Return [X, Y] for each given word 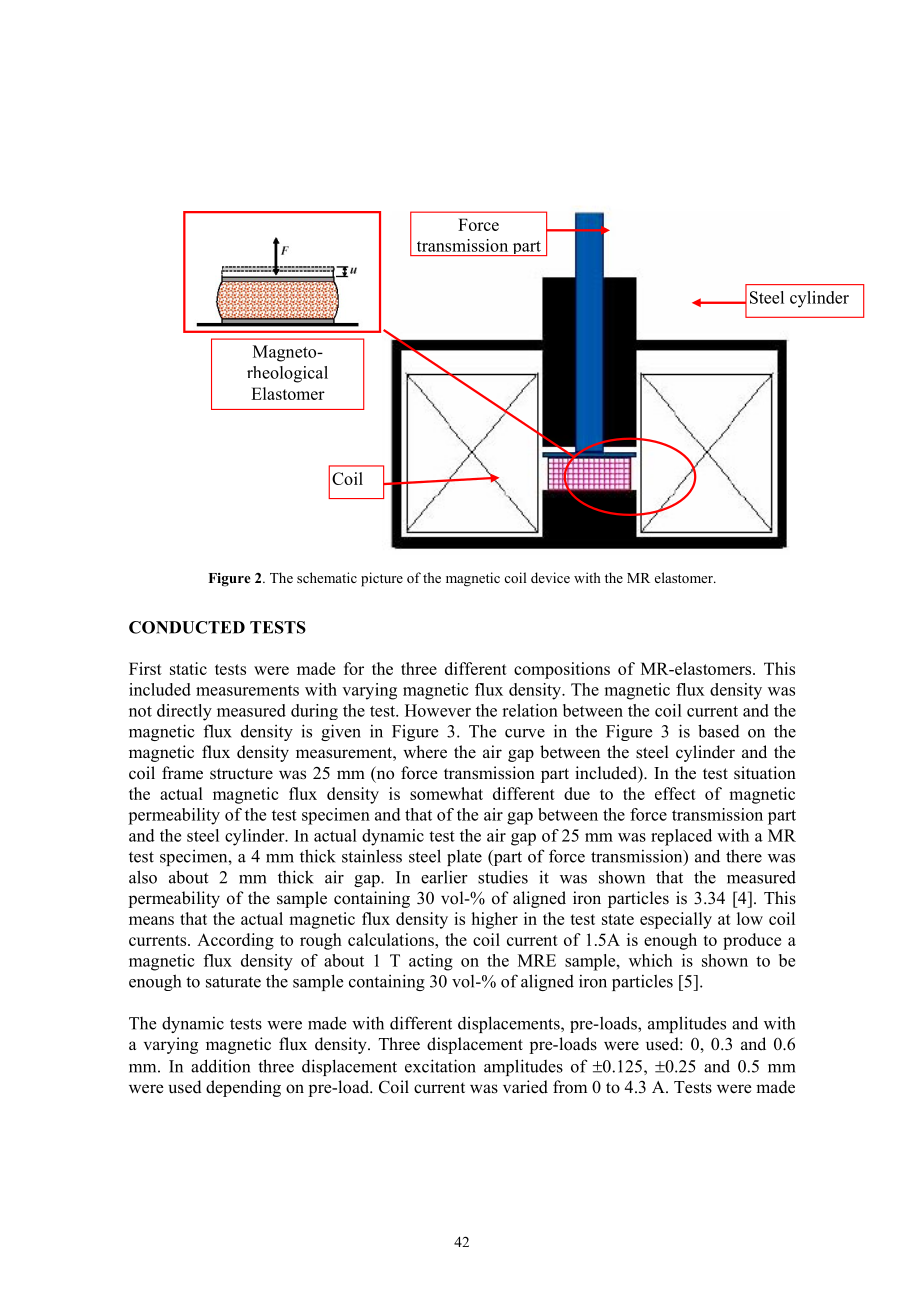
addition [220, 1066]
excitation [440, 1066]
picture [382, 579]
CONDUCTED [187, 627]
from [570, 1087]
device [550, 577]
